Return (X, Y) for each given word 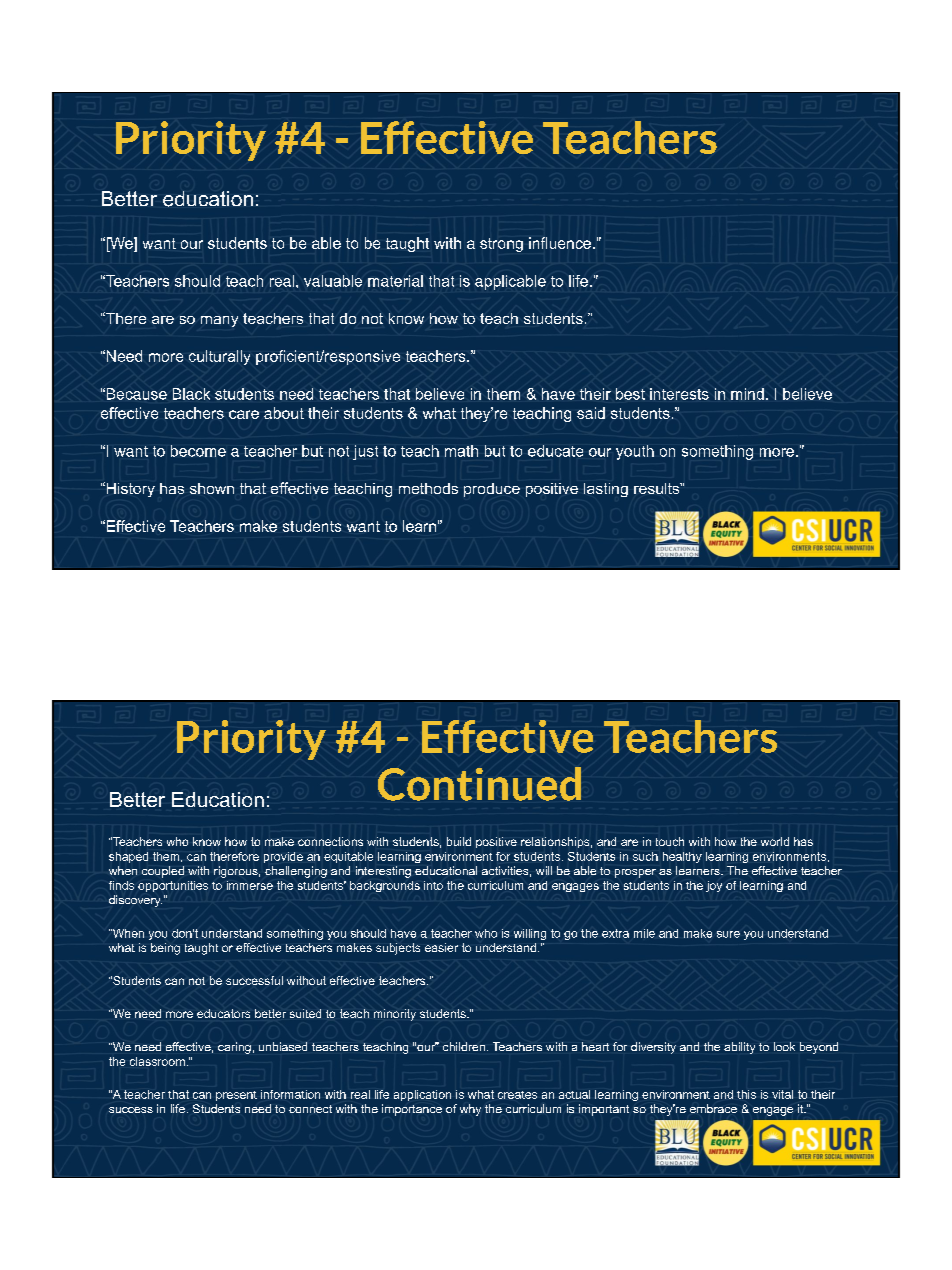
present (236, 1096)
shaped (128, 857)
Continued (479, 784)
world (775, 841)
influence (560, 243)
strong (501, 245)
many (219, 321)
